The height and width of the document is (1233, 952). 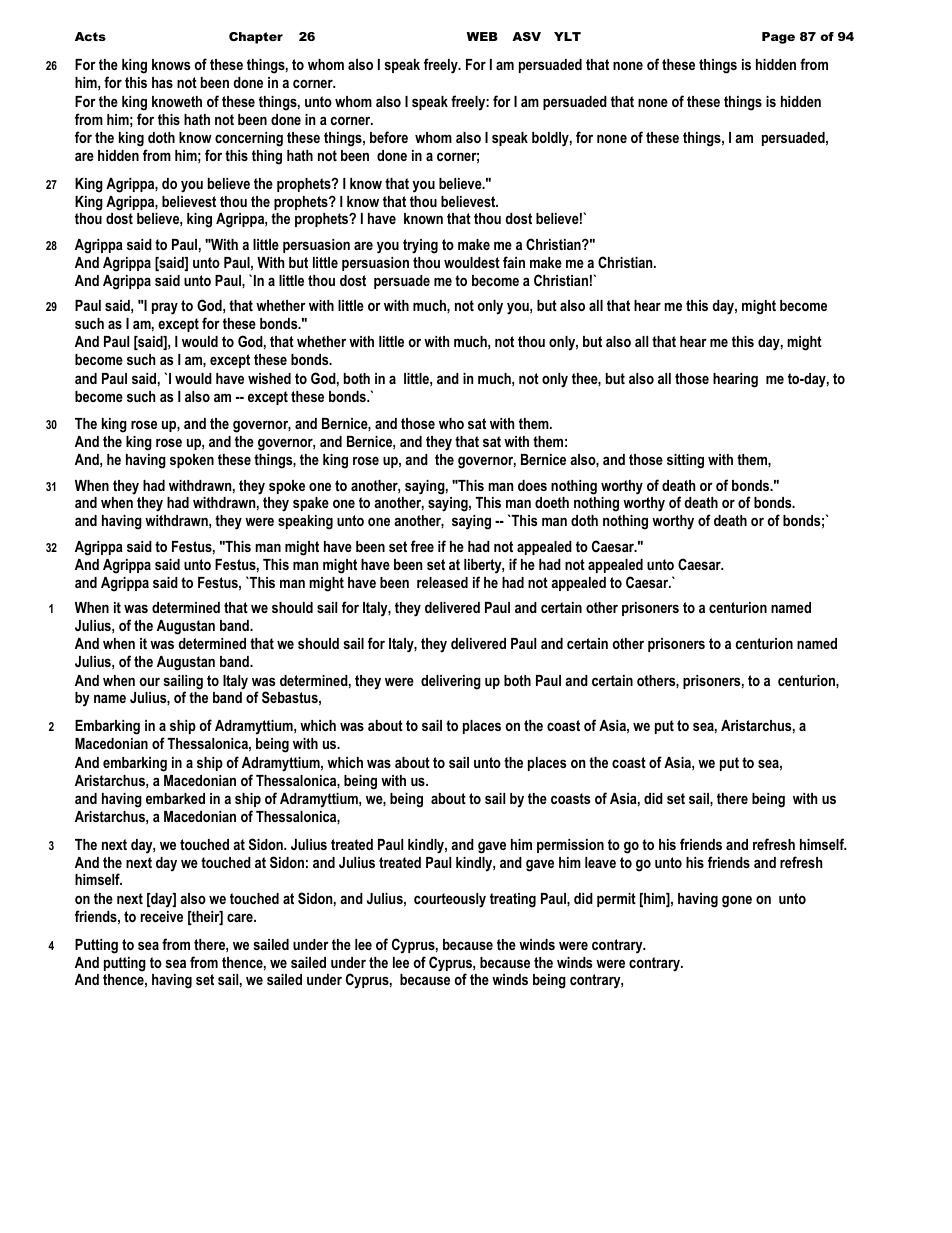 What do you see at coordinates (685, 461) in the document?
I see `sitting` at bounding box center [685, 461].
